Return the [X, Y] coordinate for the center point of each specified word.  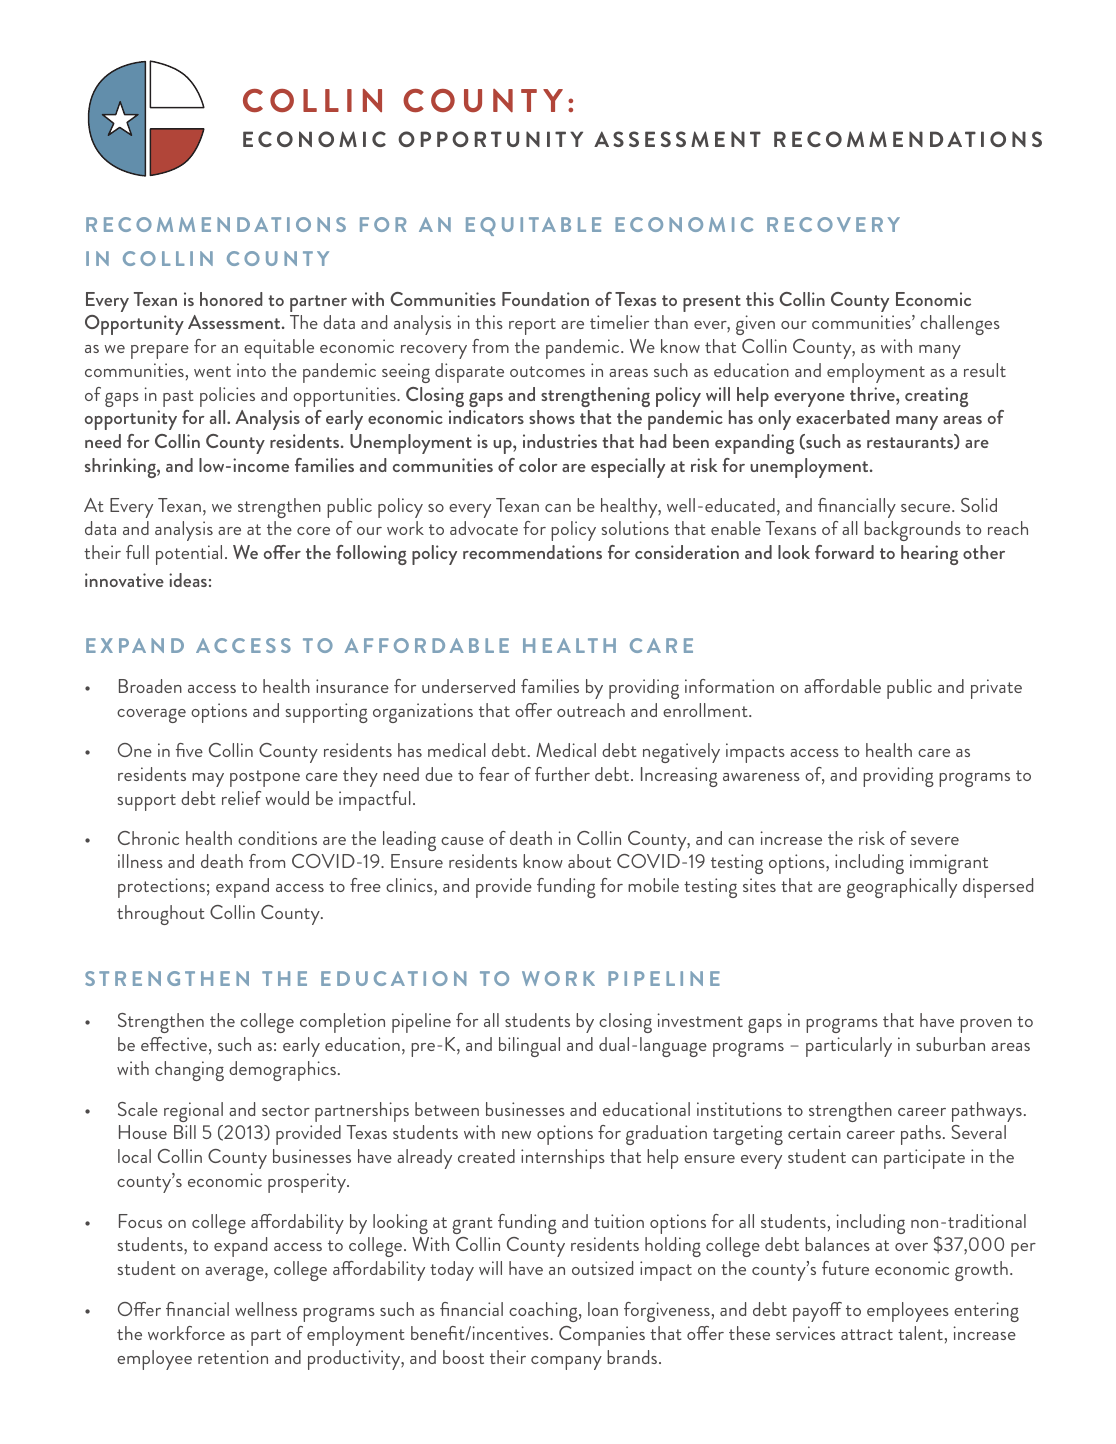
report [532, 326]
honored [231, 299]
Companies [602, 1336]
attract [867, 1334]
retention [233, 1357]
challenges [960, 325]
